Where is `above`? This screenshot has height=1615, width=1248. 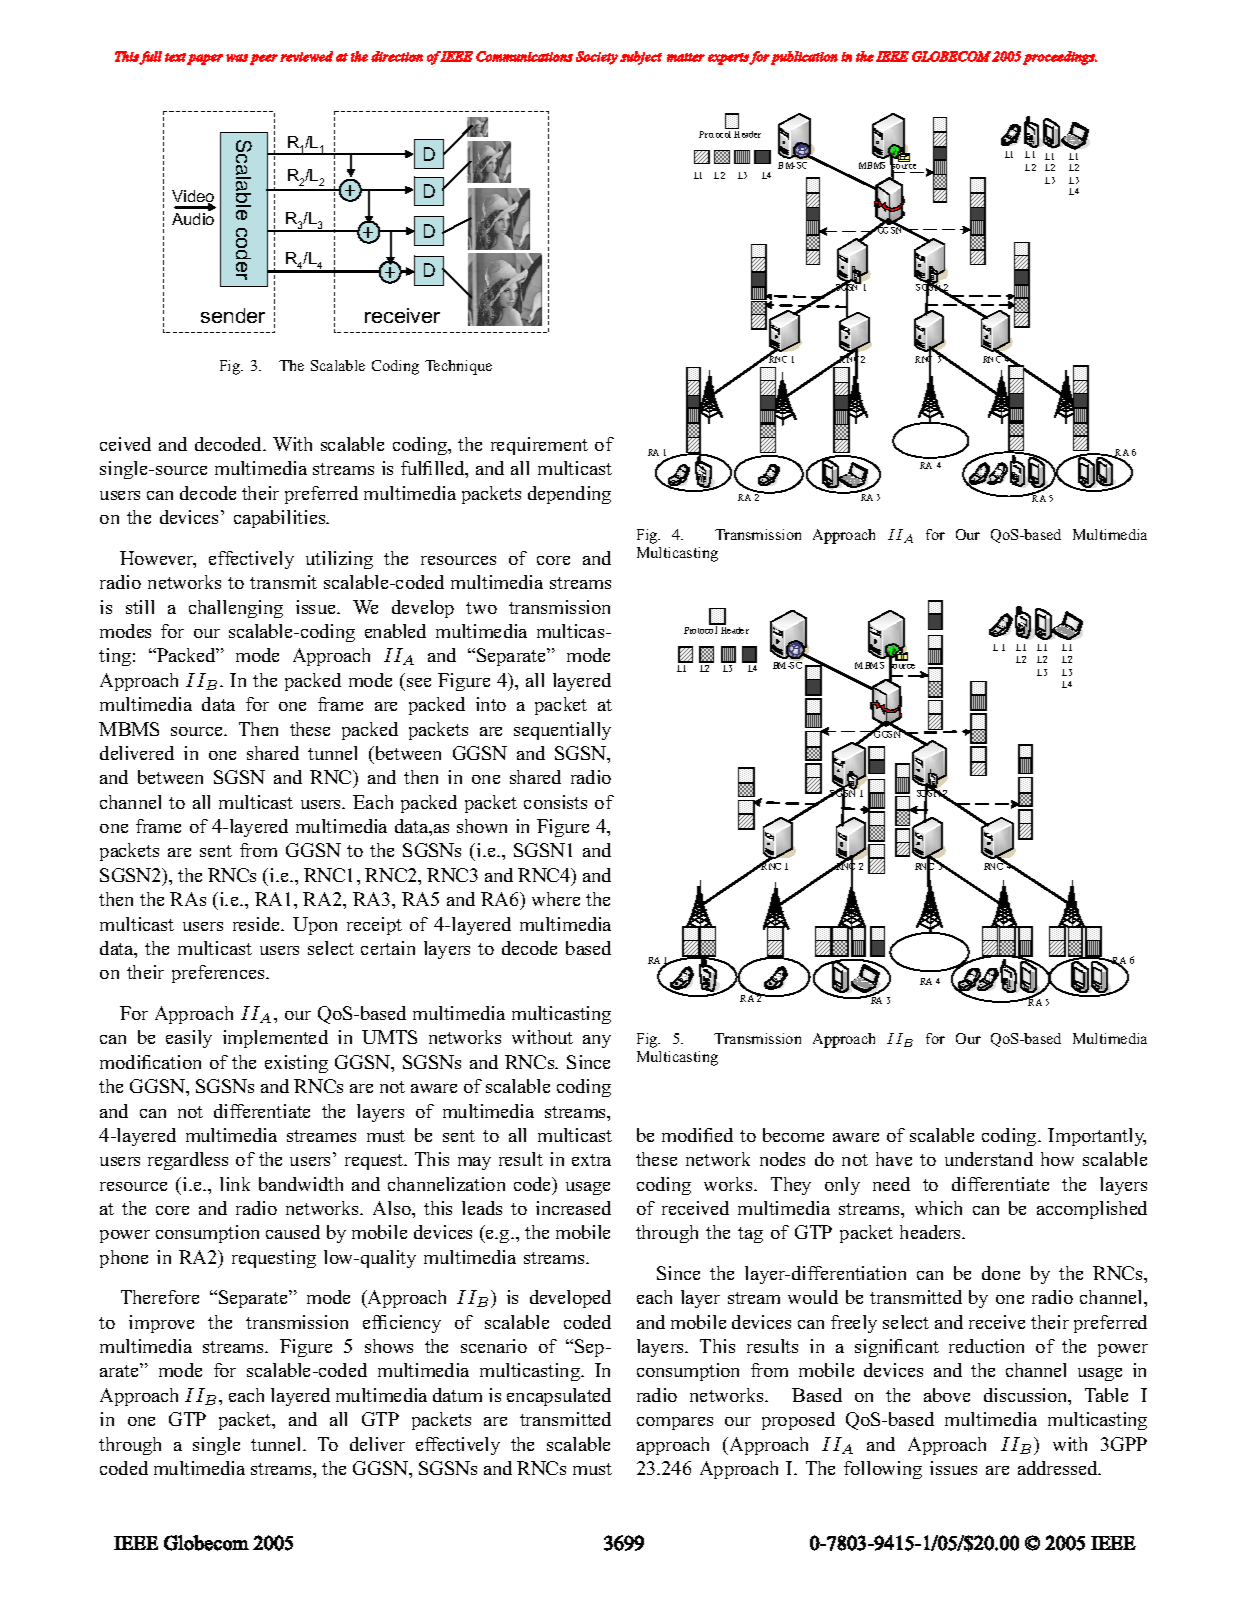
above is located at coordinates (947, 1395).
